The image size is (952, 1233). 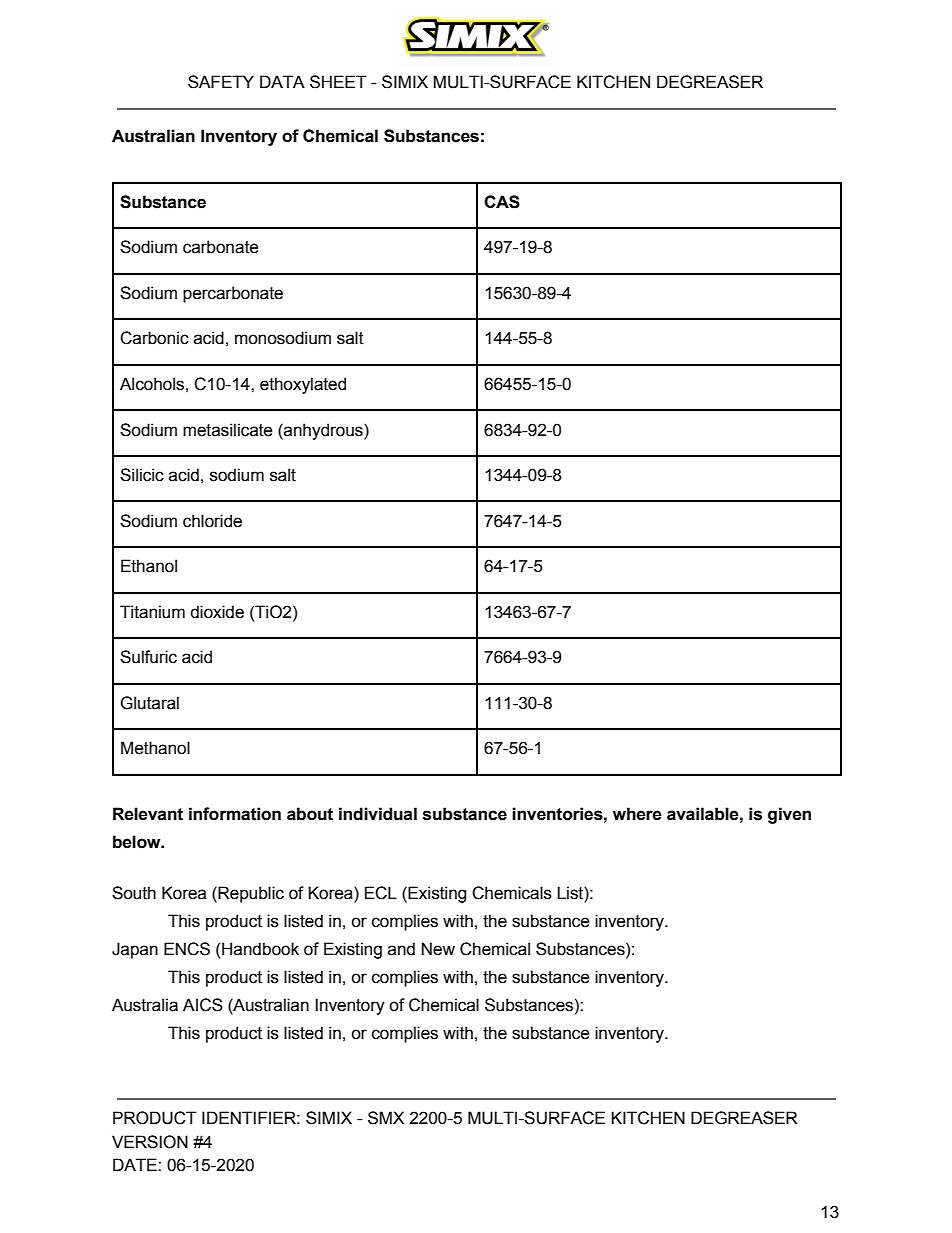 I want to click on given, so click(x=789, y=815).
